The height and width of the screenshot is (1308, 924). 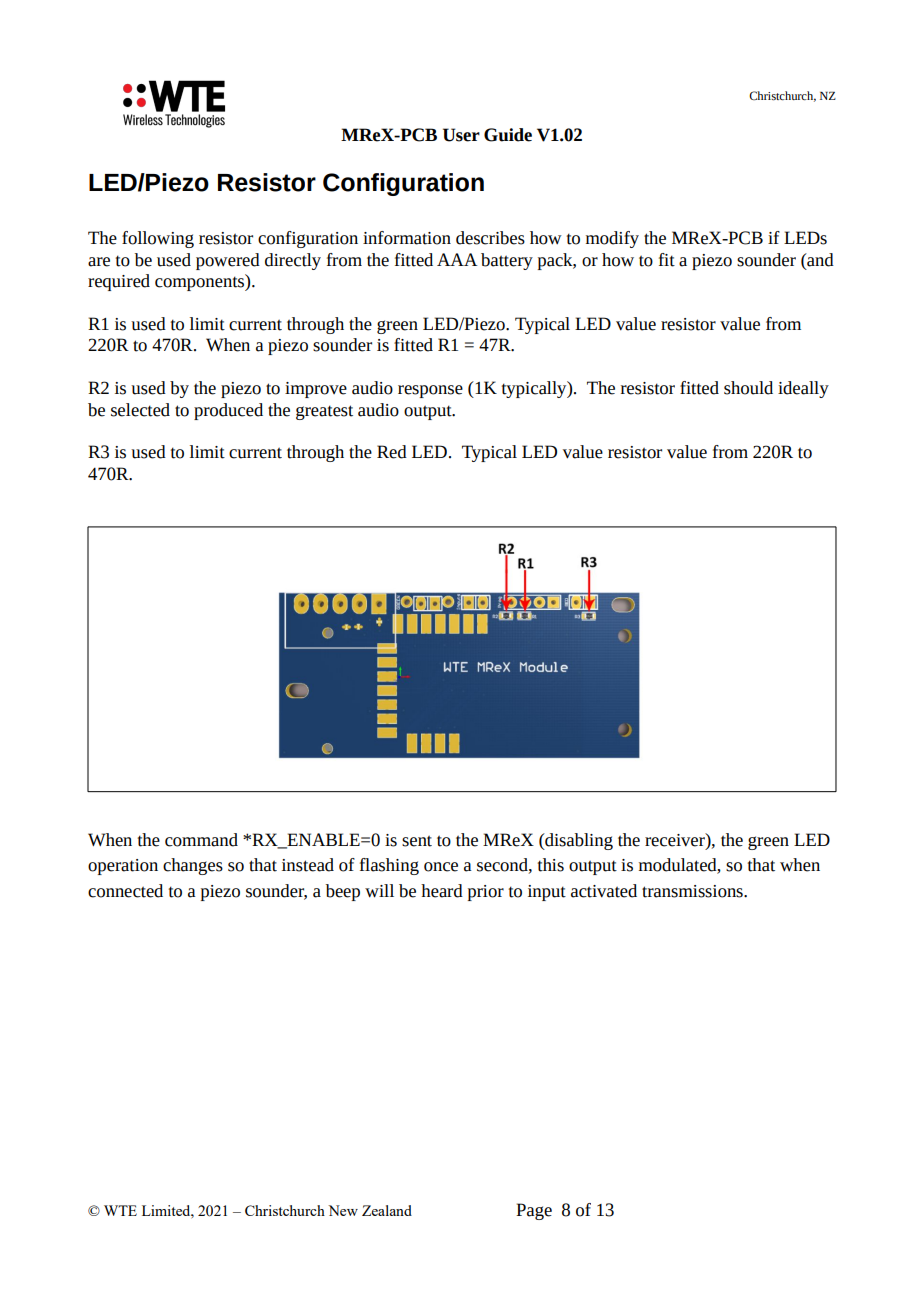 What do you see at coordinates (387, 1210) in the screenshot?
I see `Zealand` at bounding box center [387, 1210].
